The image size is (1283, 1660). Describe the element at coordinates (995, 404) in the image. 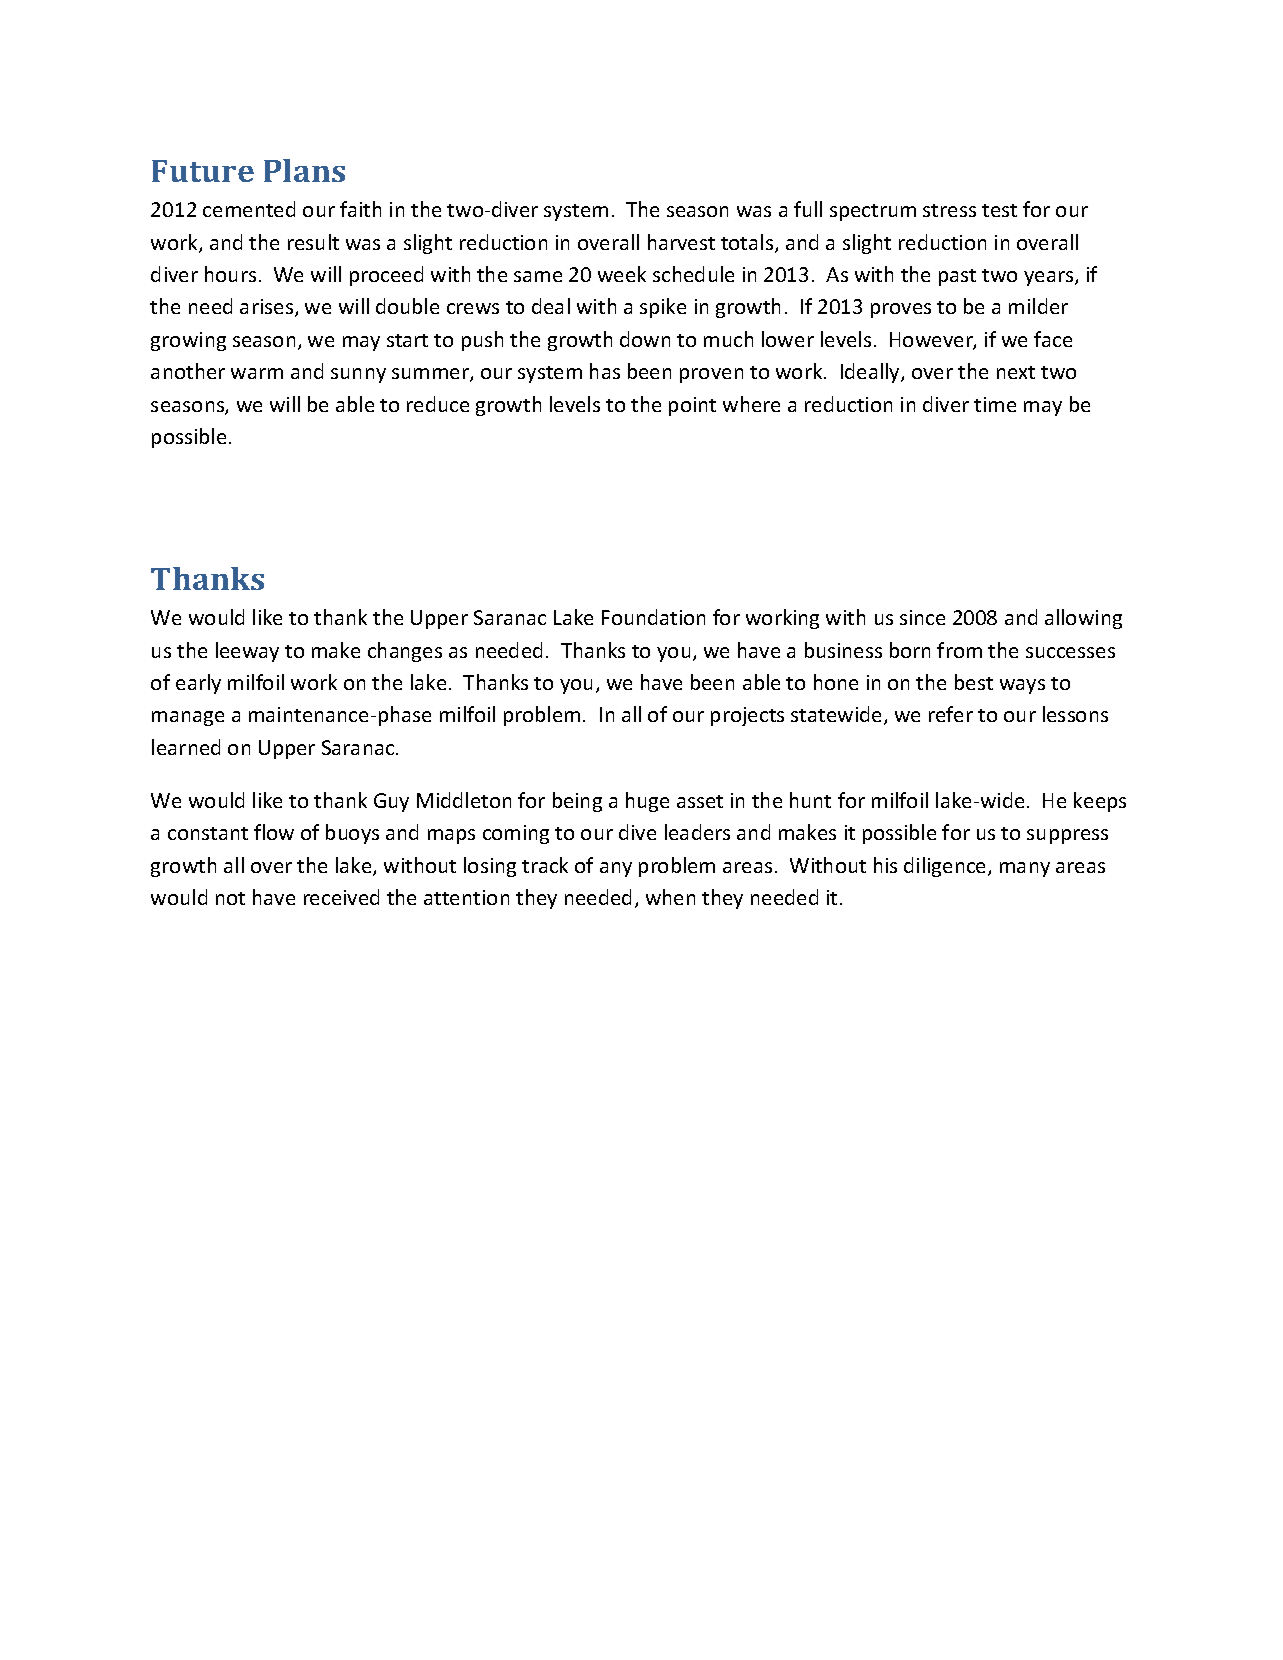

I see `time` at that location.
